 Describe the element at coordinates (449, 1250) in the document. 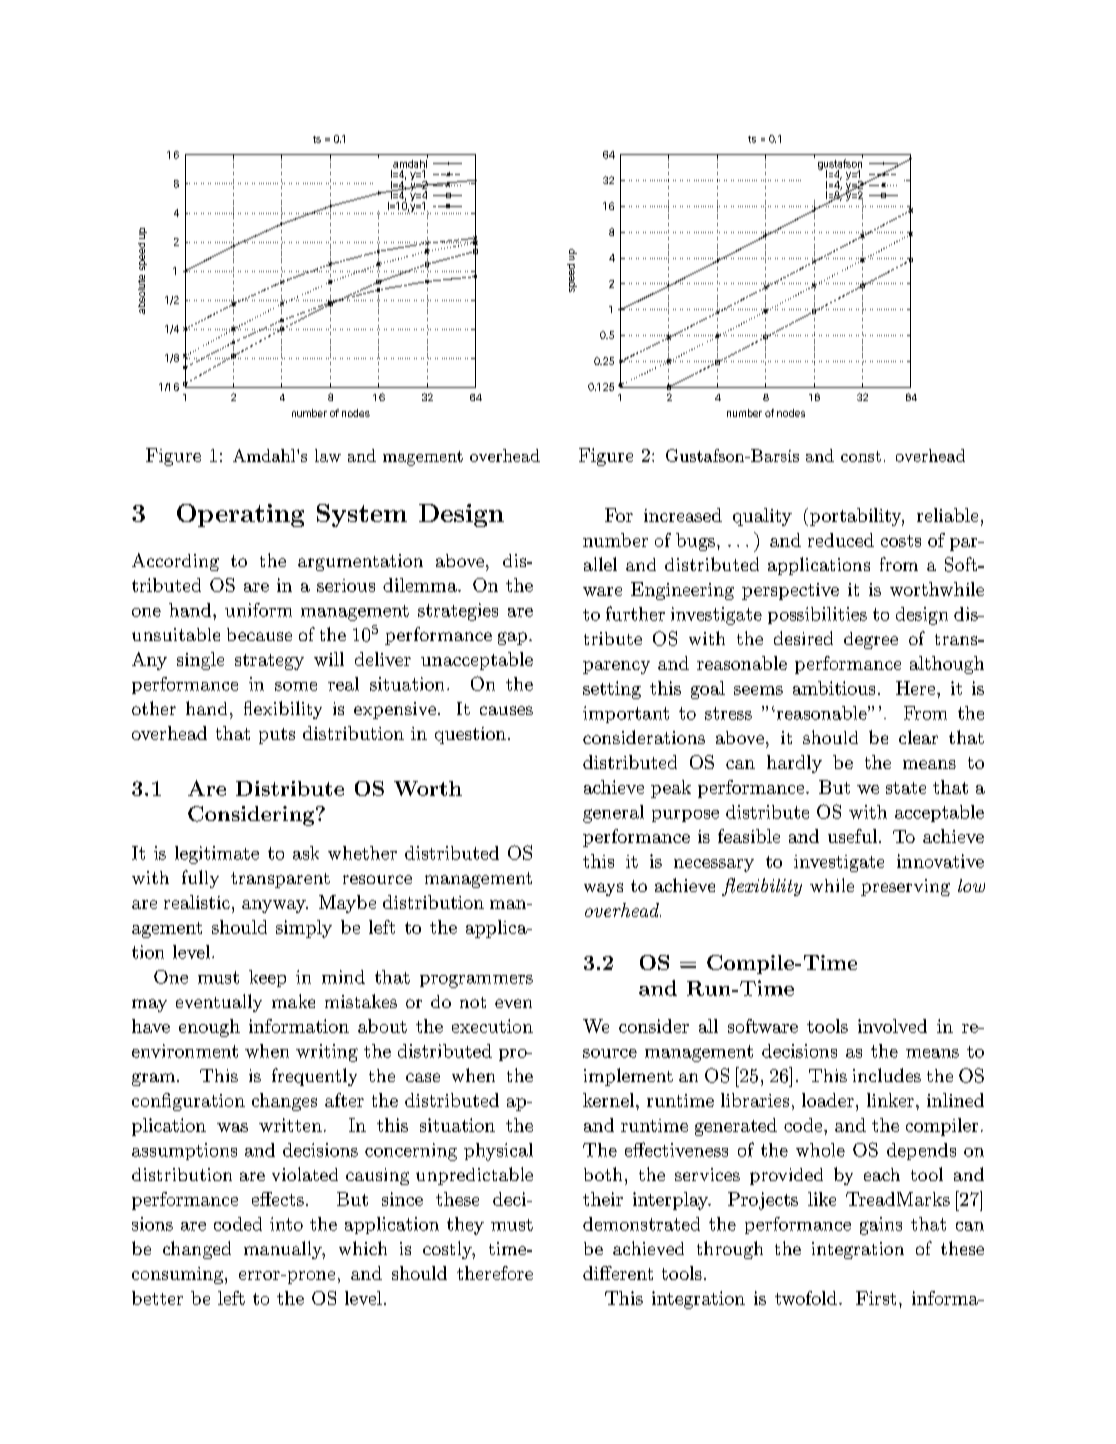

I see `costly` at that location.
